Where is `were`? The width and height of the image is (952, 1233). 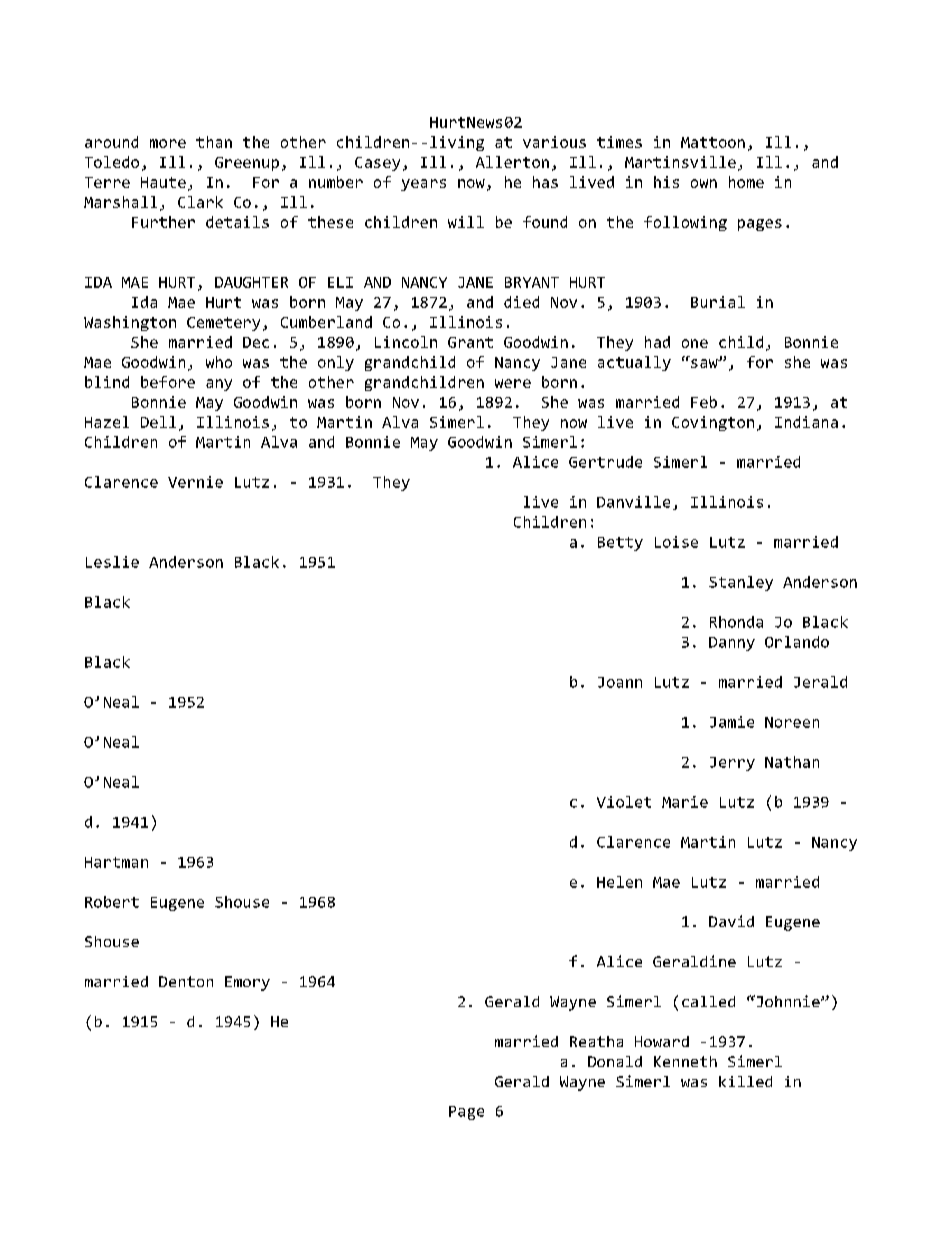 were is located at coordinates (513, 383).
